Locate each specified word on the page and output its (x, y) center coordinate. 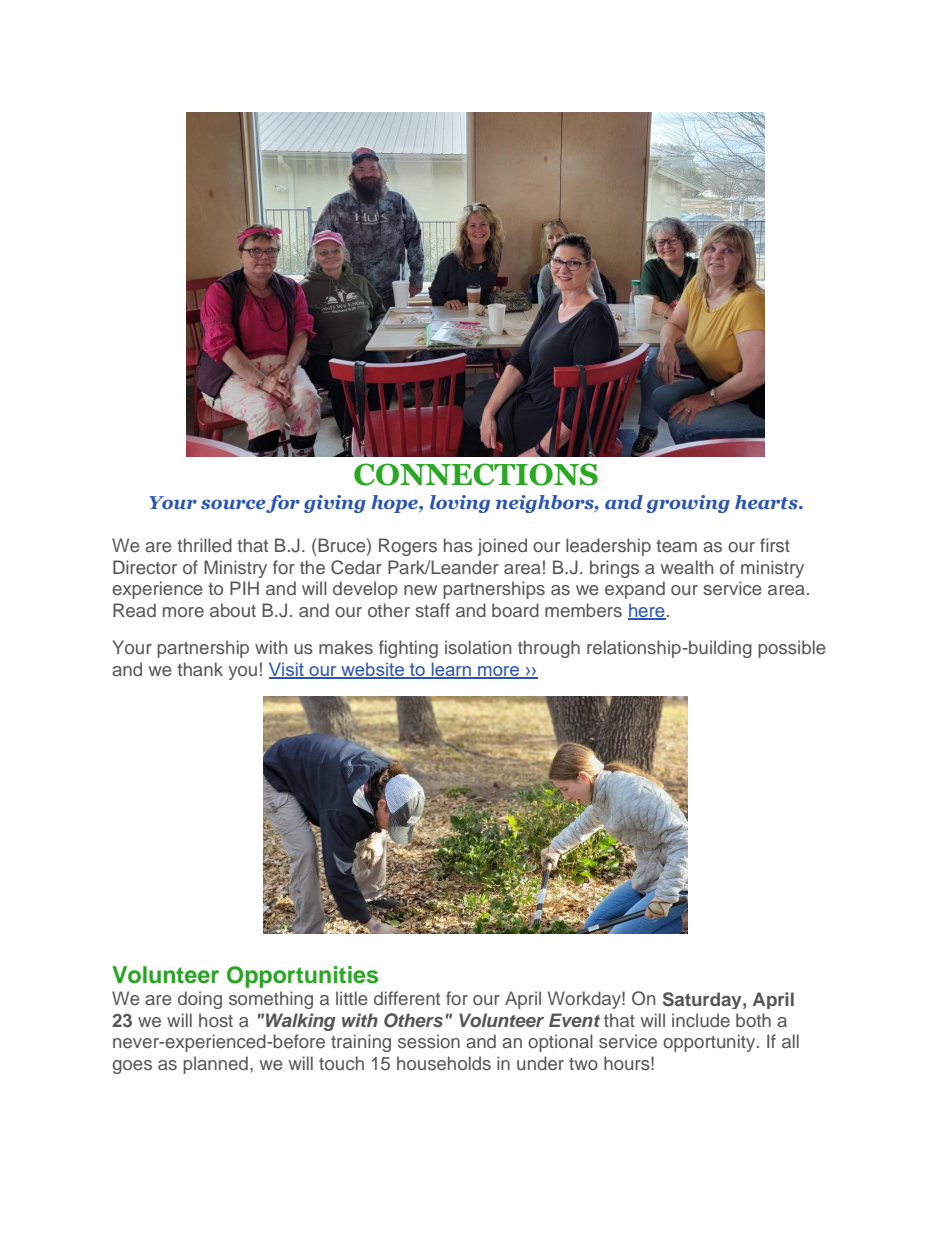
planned (215, 1065)
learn (451, 670)
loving (460, 504)
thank (200, 669)
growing (688, 504)
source (234, 505)
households (444, 1063)
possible (792, 649)
